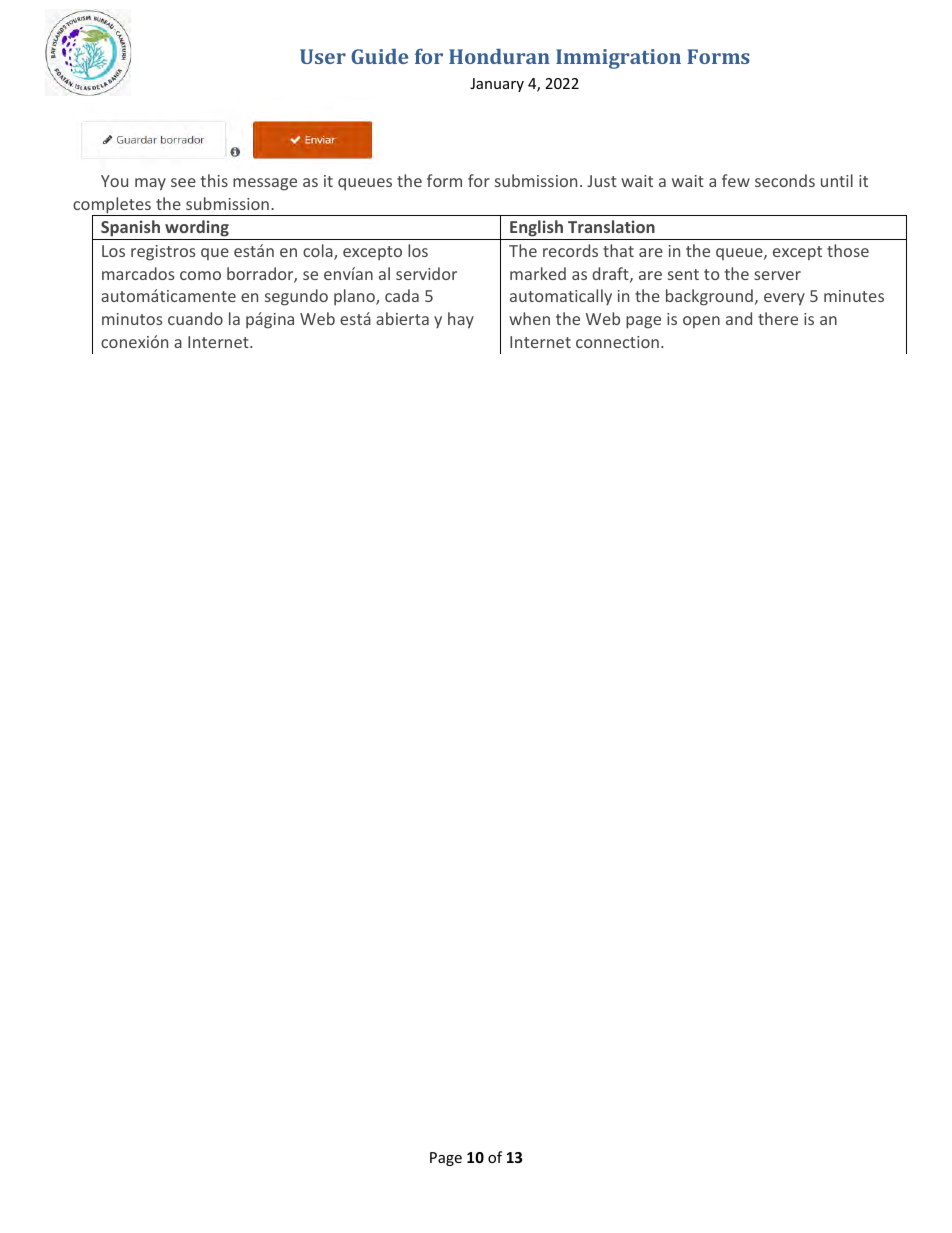 This screenshot has width=952, height=1233. Describe the element at coordinates (602, 181) in the screenshot. I see `Just` at that location.
